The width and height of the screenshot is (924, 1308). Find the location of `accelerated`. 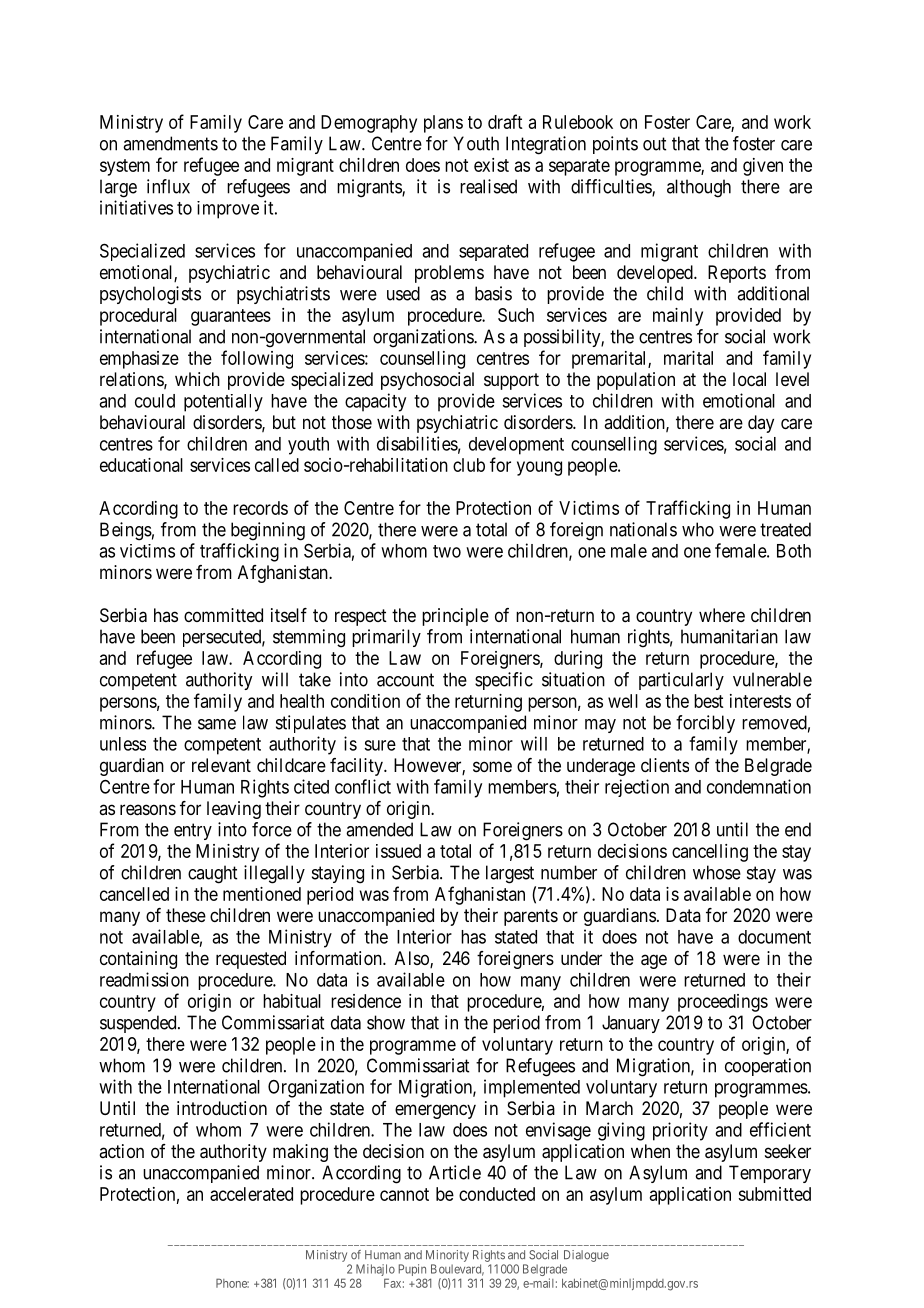

accelerated is located at coordinates (251, 1194).
